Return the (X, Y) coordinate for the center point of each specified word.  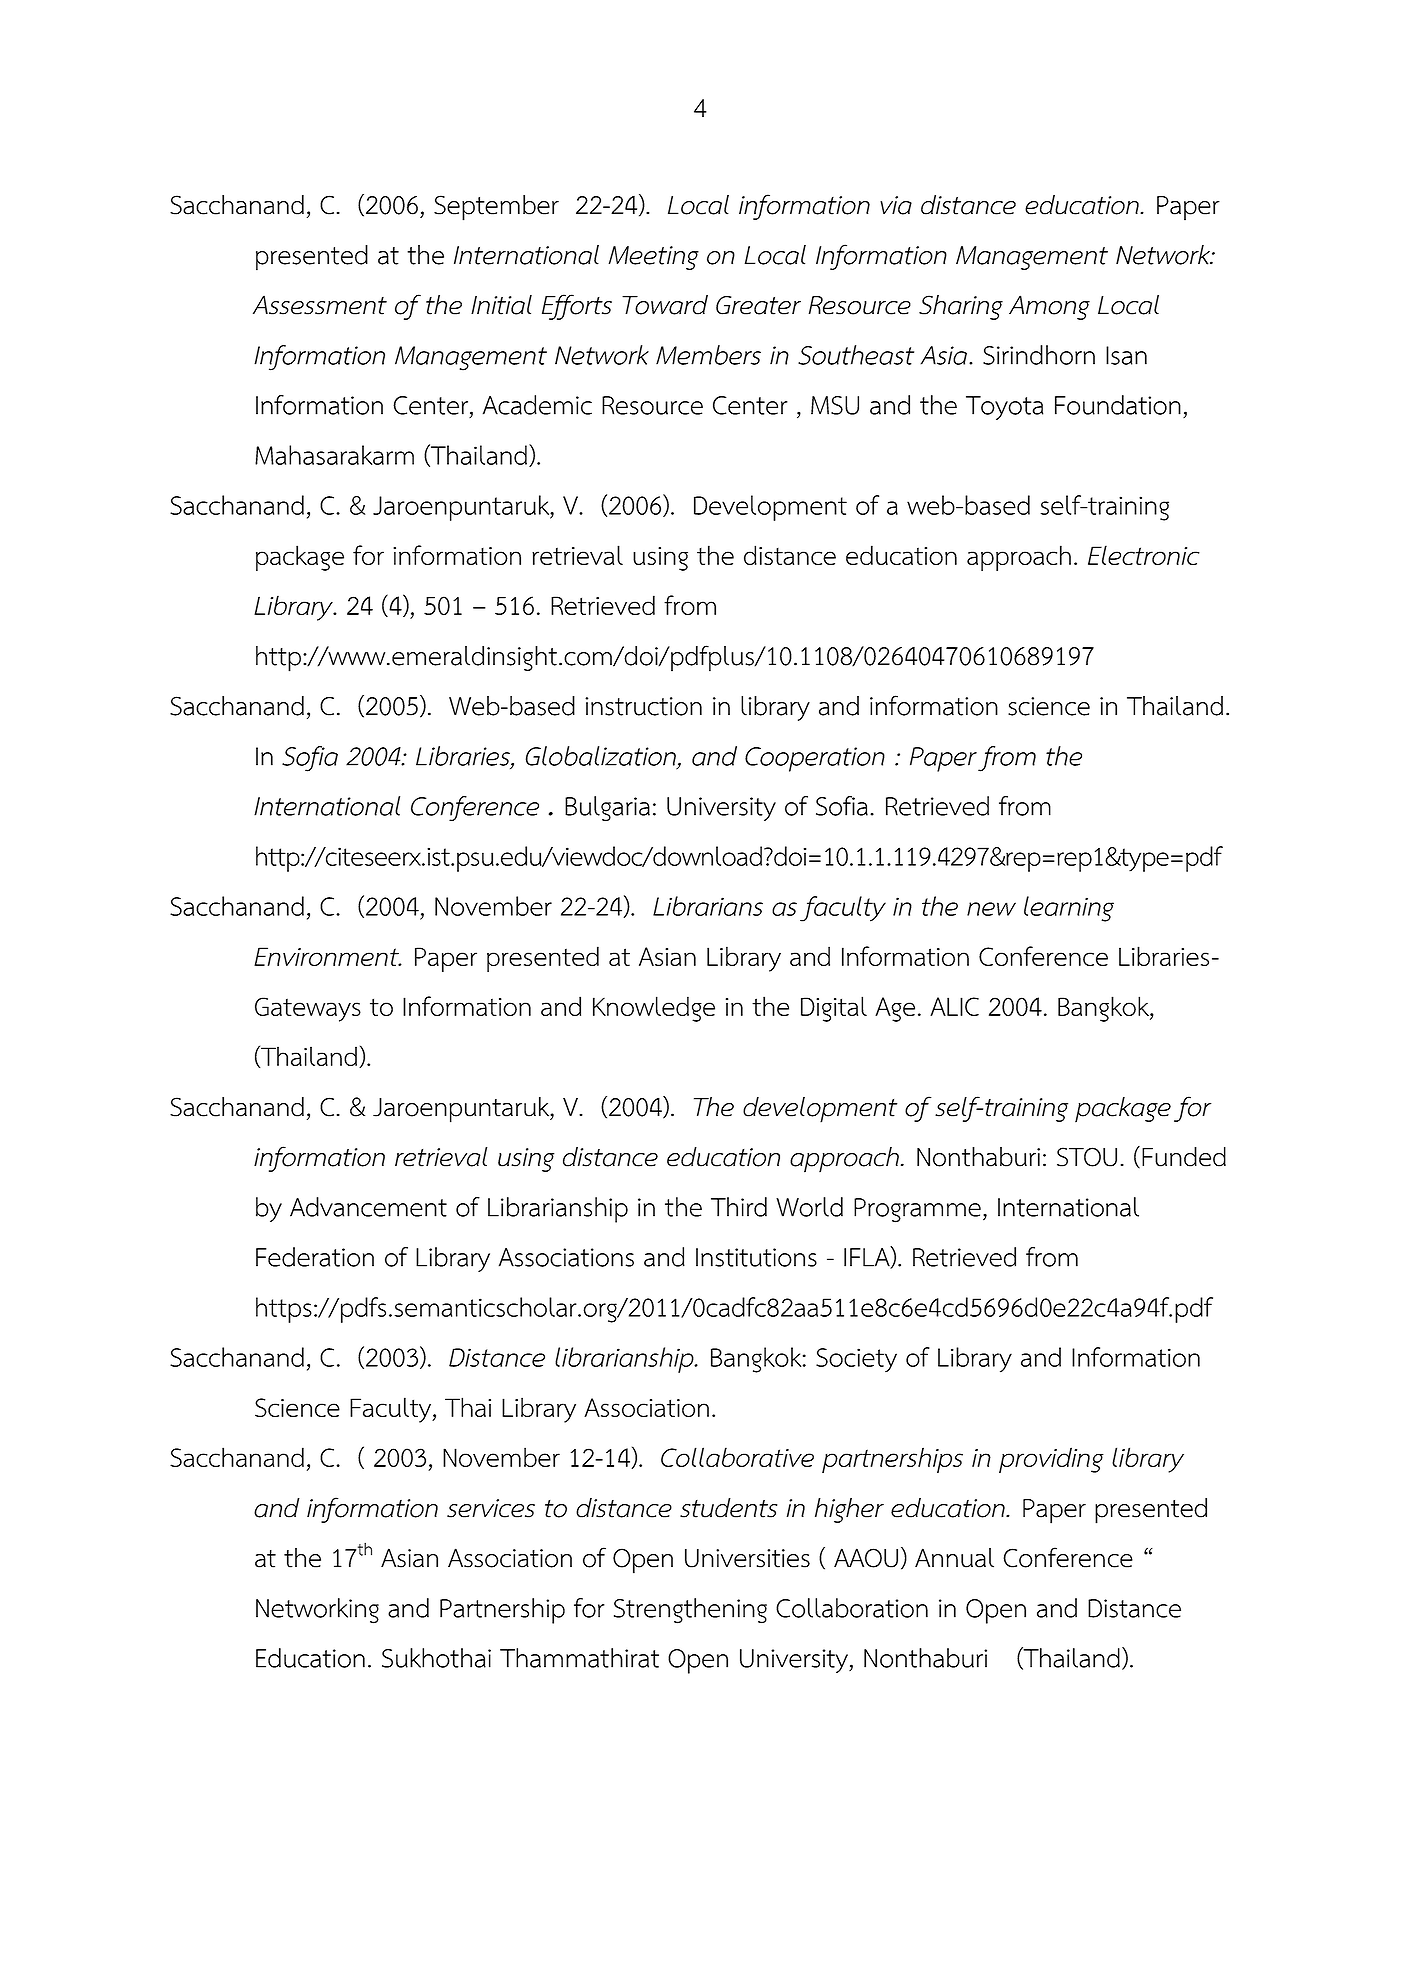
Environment (327, 956)
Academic (537, 405)
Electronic (1144, 555)
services (491, 1508)
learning (1069, 909)
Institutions (756, 1257)
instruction (643, 706)
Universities (747, 1558)
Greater (758, 305)
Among (1049, 307)
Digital (834, 1009)
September (496, 208)
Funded (1184, 1157)
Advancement (368, 1207)
